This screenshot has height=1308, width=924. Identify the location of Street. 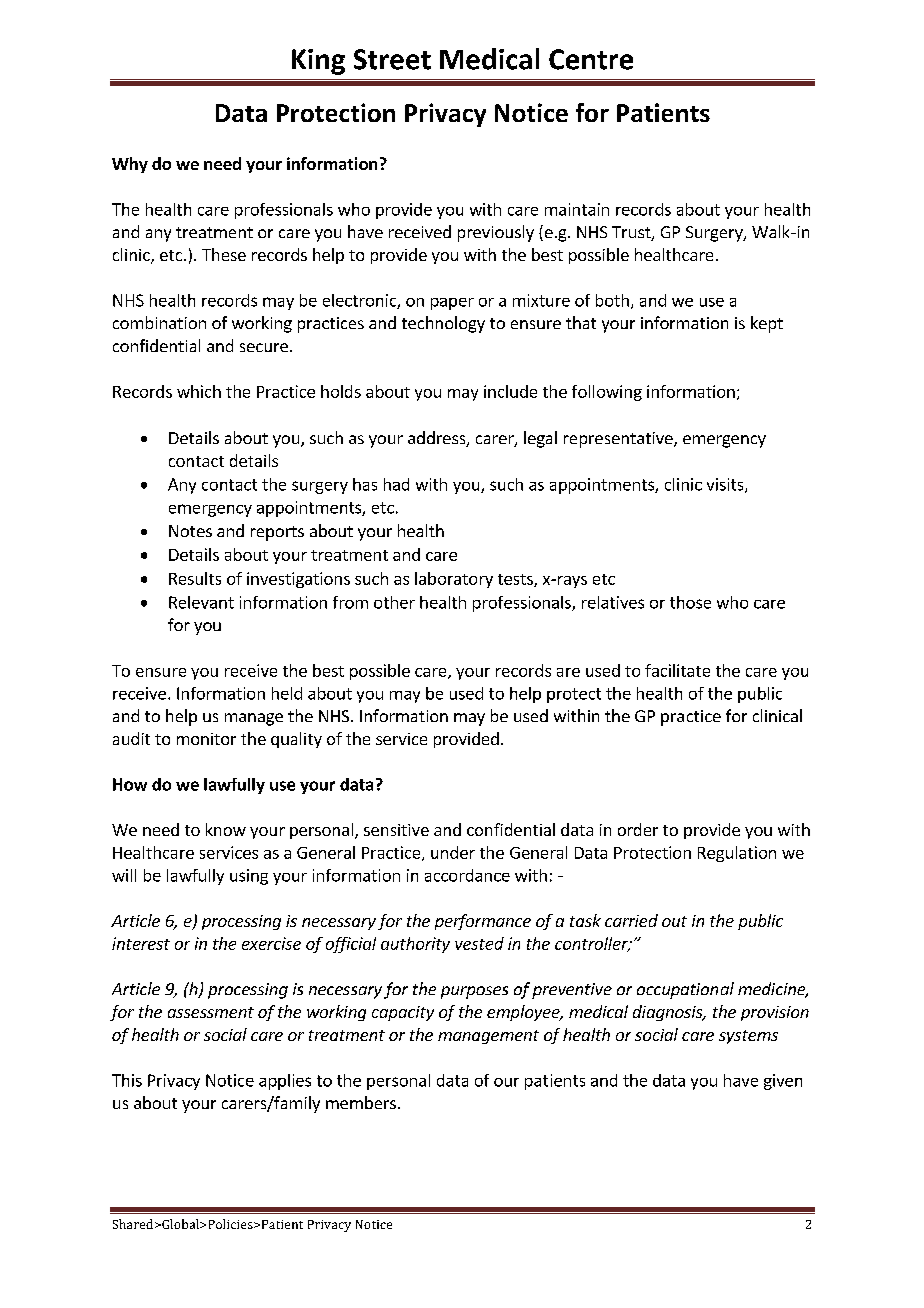
(392, 59).
